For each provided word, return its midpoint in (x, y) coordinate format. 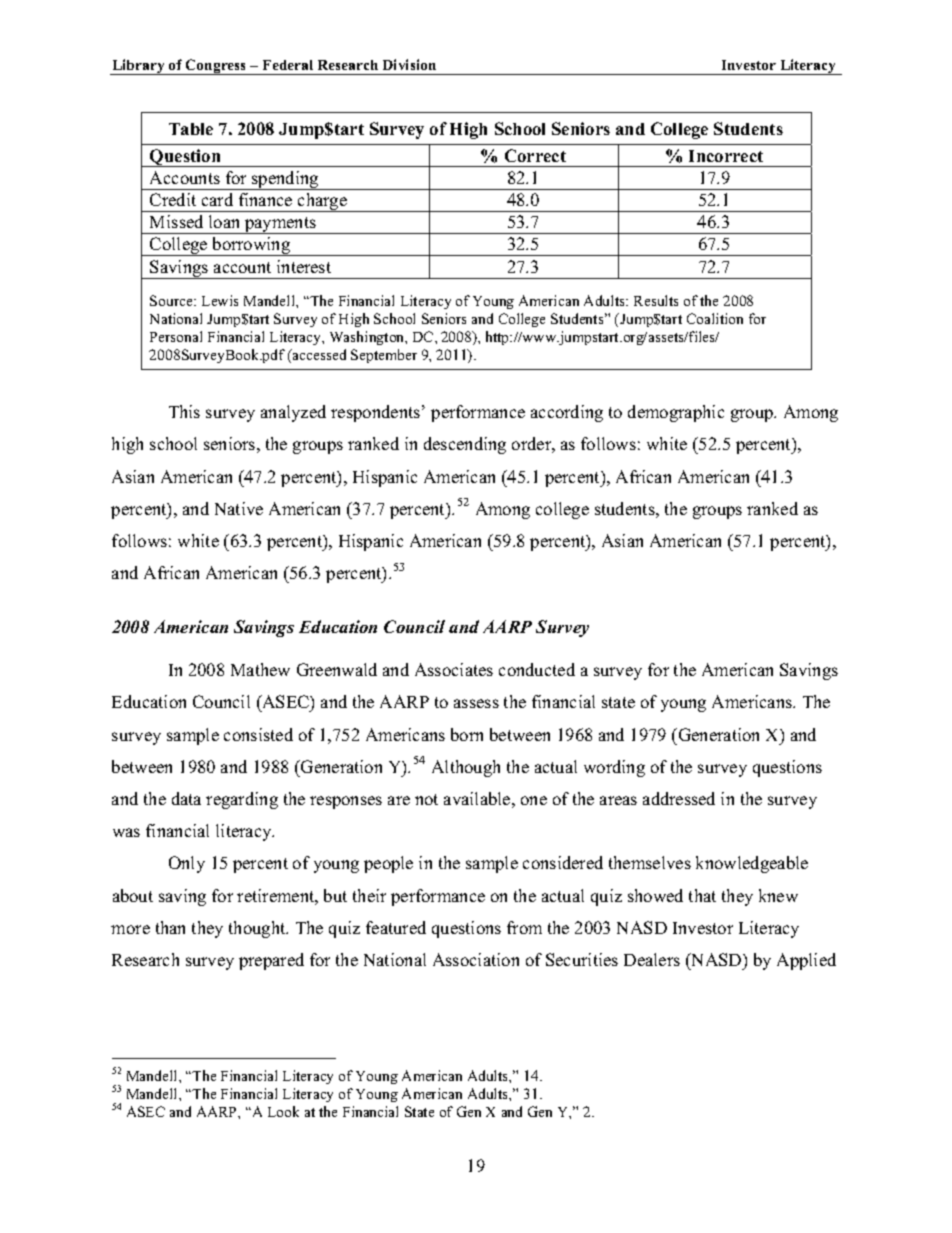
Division (409, 64)
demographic (676, 413)
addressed (679, 798)
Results (656, 300)
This (184, 411)
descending (465, 445)
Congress (216, 67)
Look (283, 1111)
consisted (258, 734)
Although (466, 768)
